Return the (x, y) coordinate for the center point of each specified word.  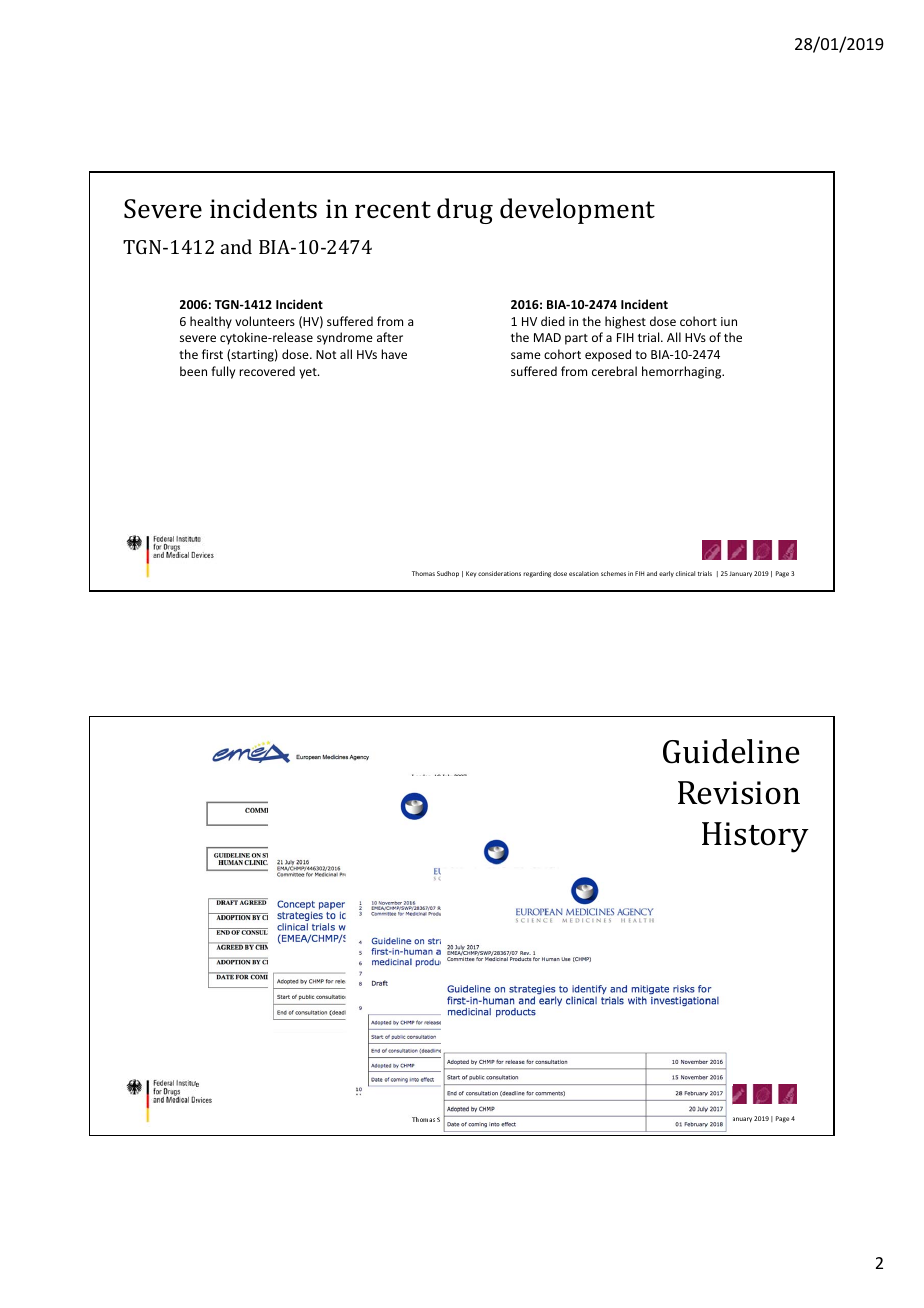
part (576, 339)
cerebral (614, 371)
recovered (267, 371)
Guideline (731, 751)
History (755, 837)
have (394, 354)
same (526, 355)
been (193, 371)
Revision (739, 793)
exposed (608, 355)
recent (393, 210)
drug (465, 211)
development (577, 211)
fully (223, 372)
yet (309, 373)
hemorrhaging (683, 372)
